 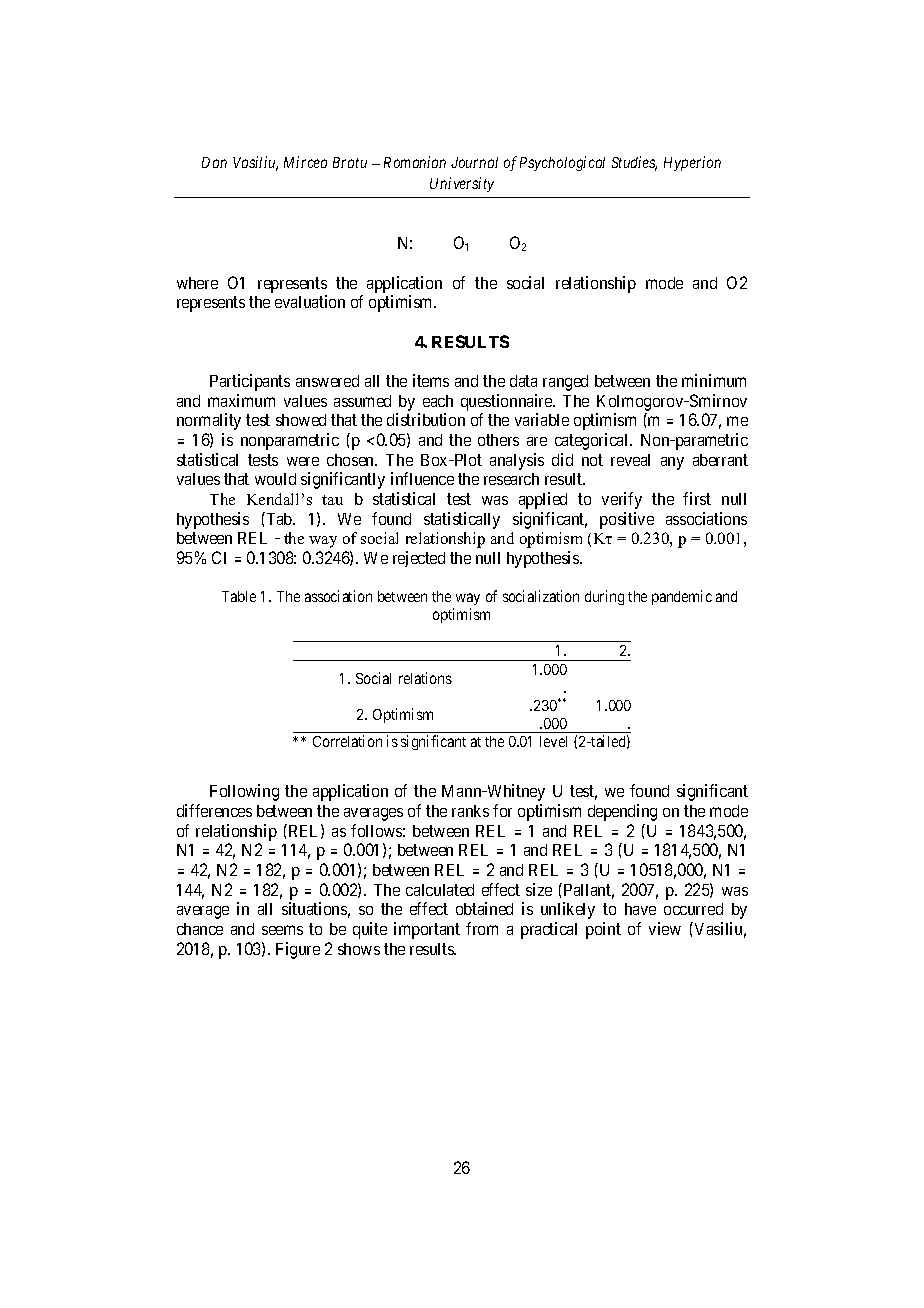 What do you see at coordinates (239, 596) in the page?
I see `Table` at bounding box center [239, 596].
